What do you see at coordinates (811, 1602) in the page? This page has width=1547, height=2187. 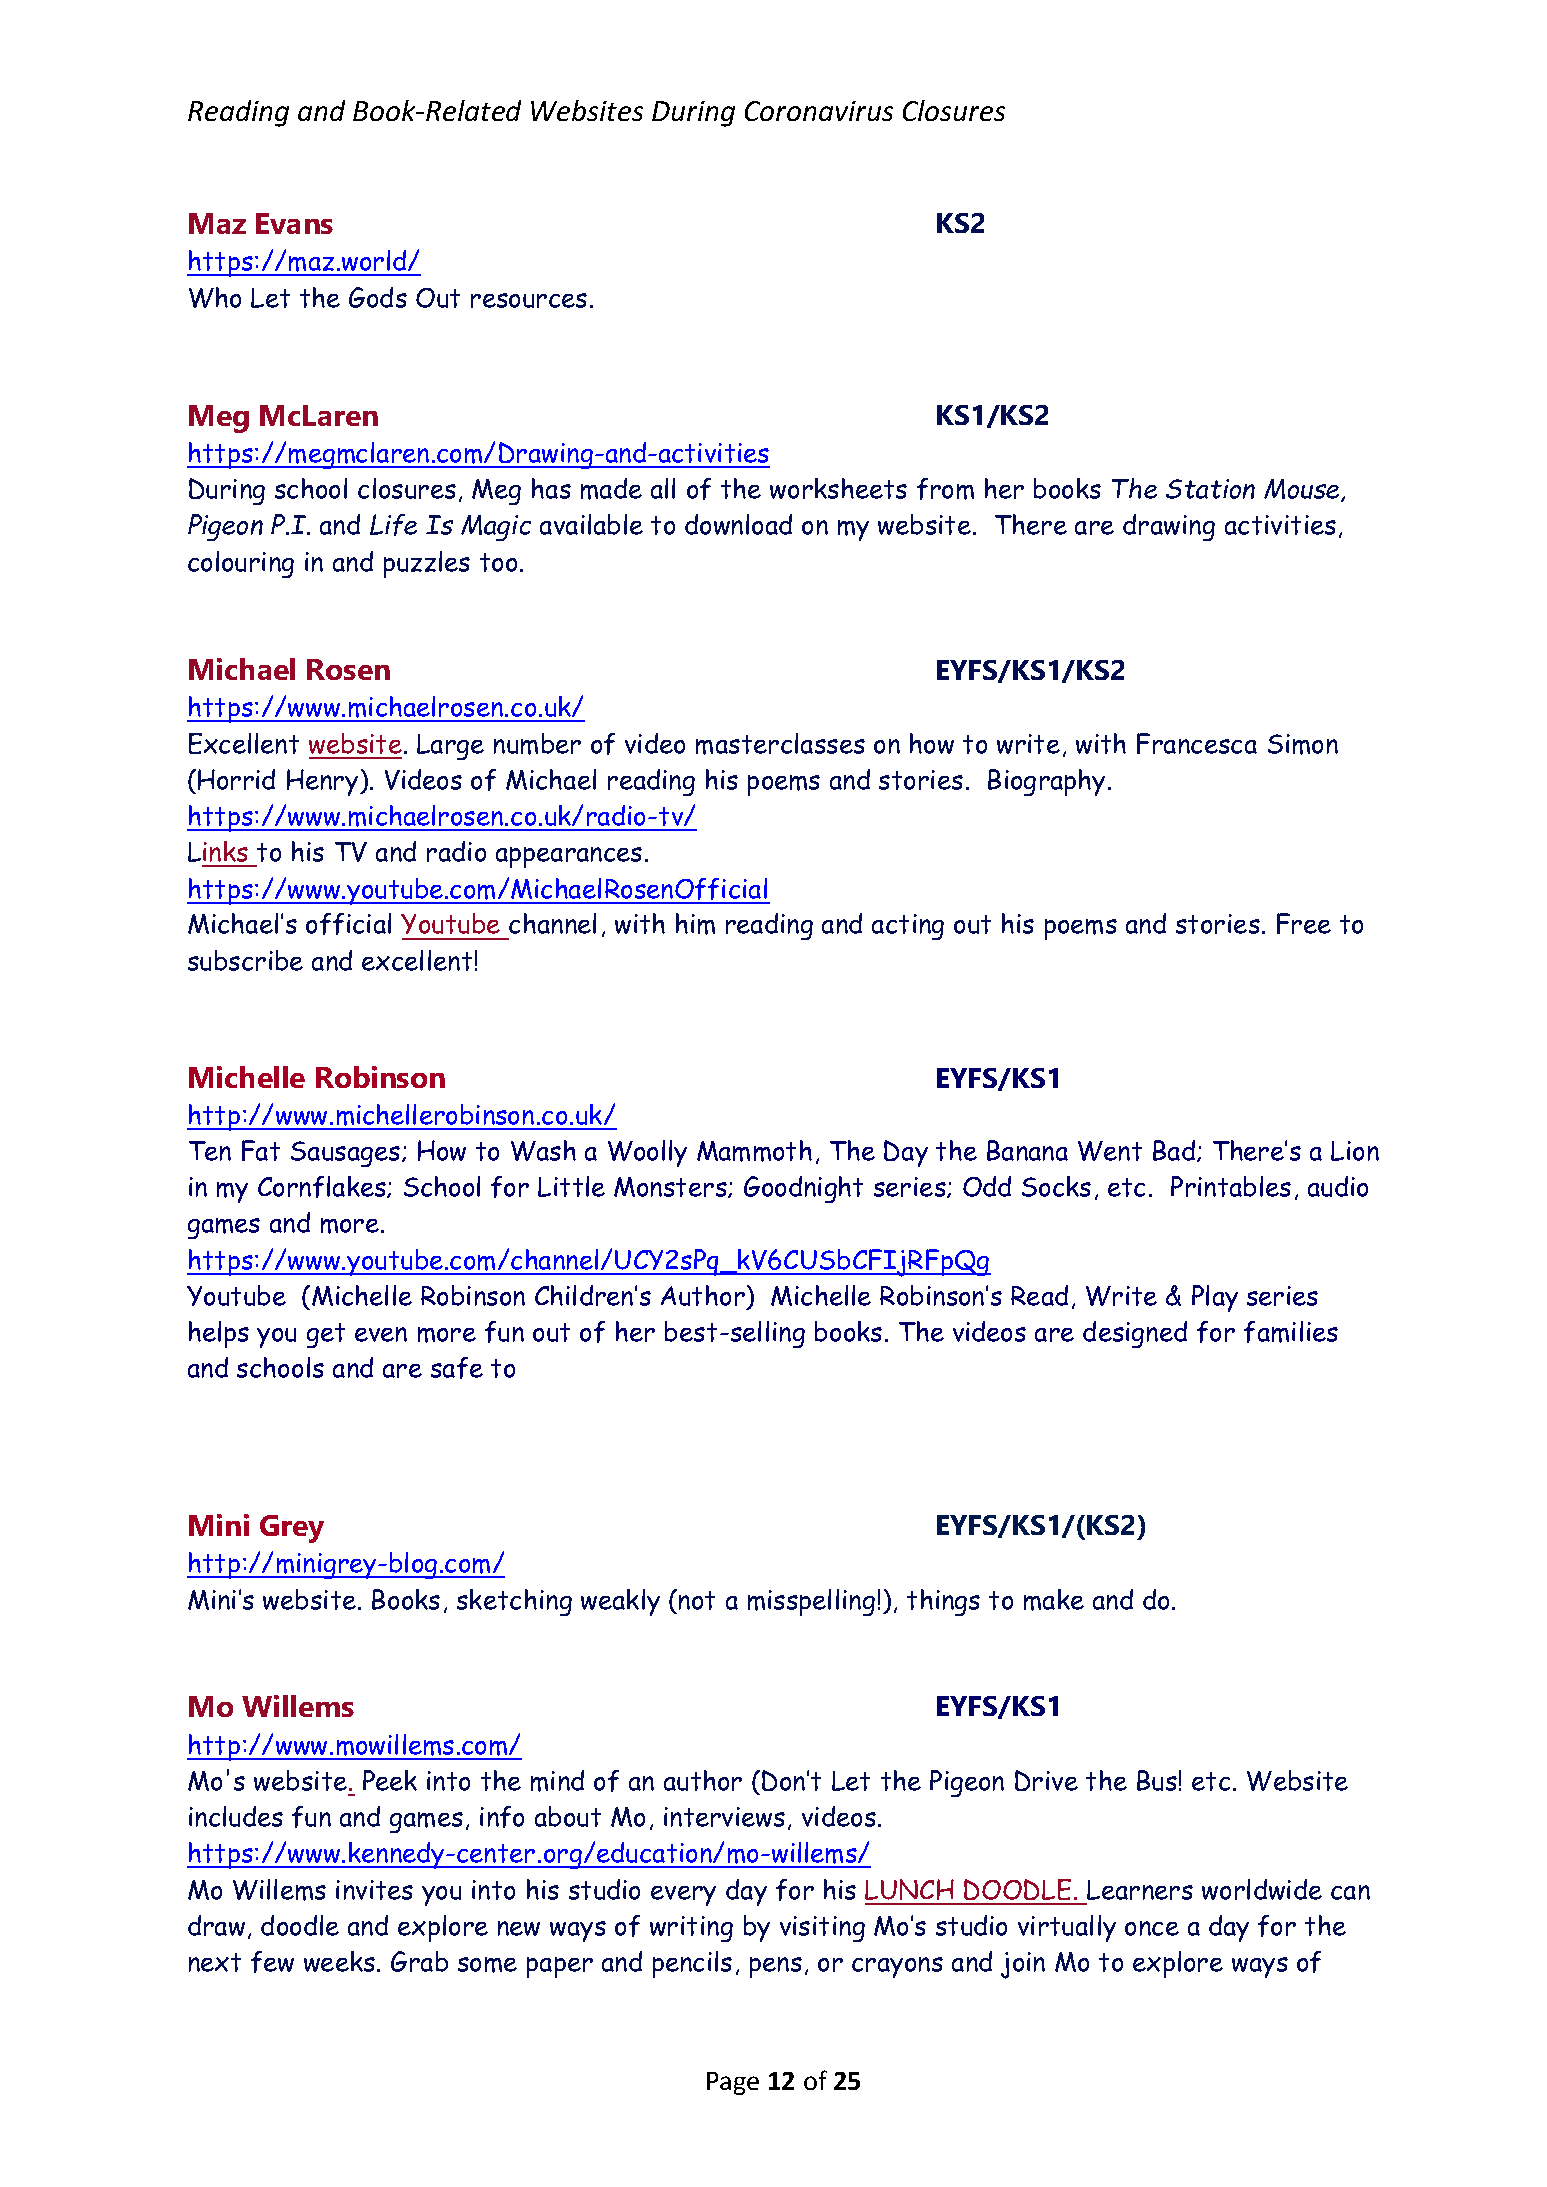 I see `misspelling` at bounding box center [811, 1602].
